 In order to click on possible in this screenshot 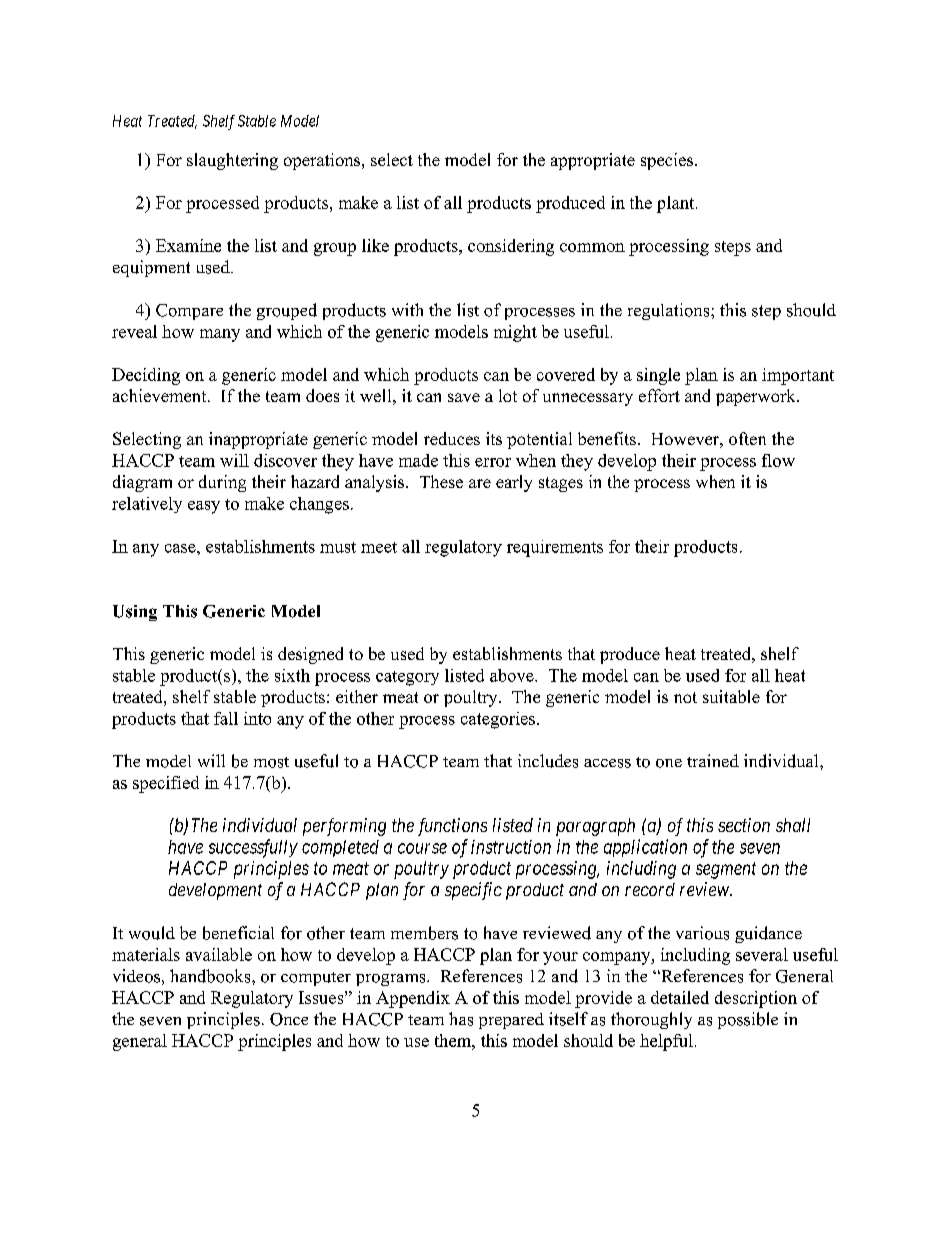, I will do `click(748, 1020)`.
